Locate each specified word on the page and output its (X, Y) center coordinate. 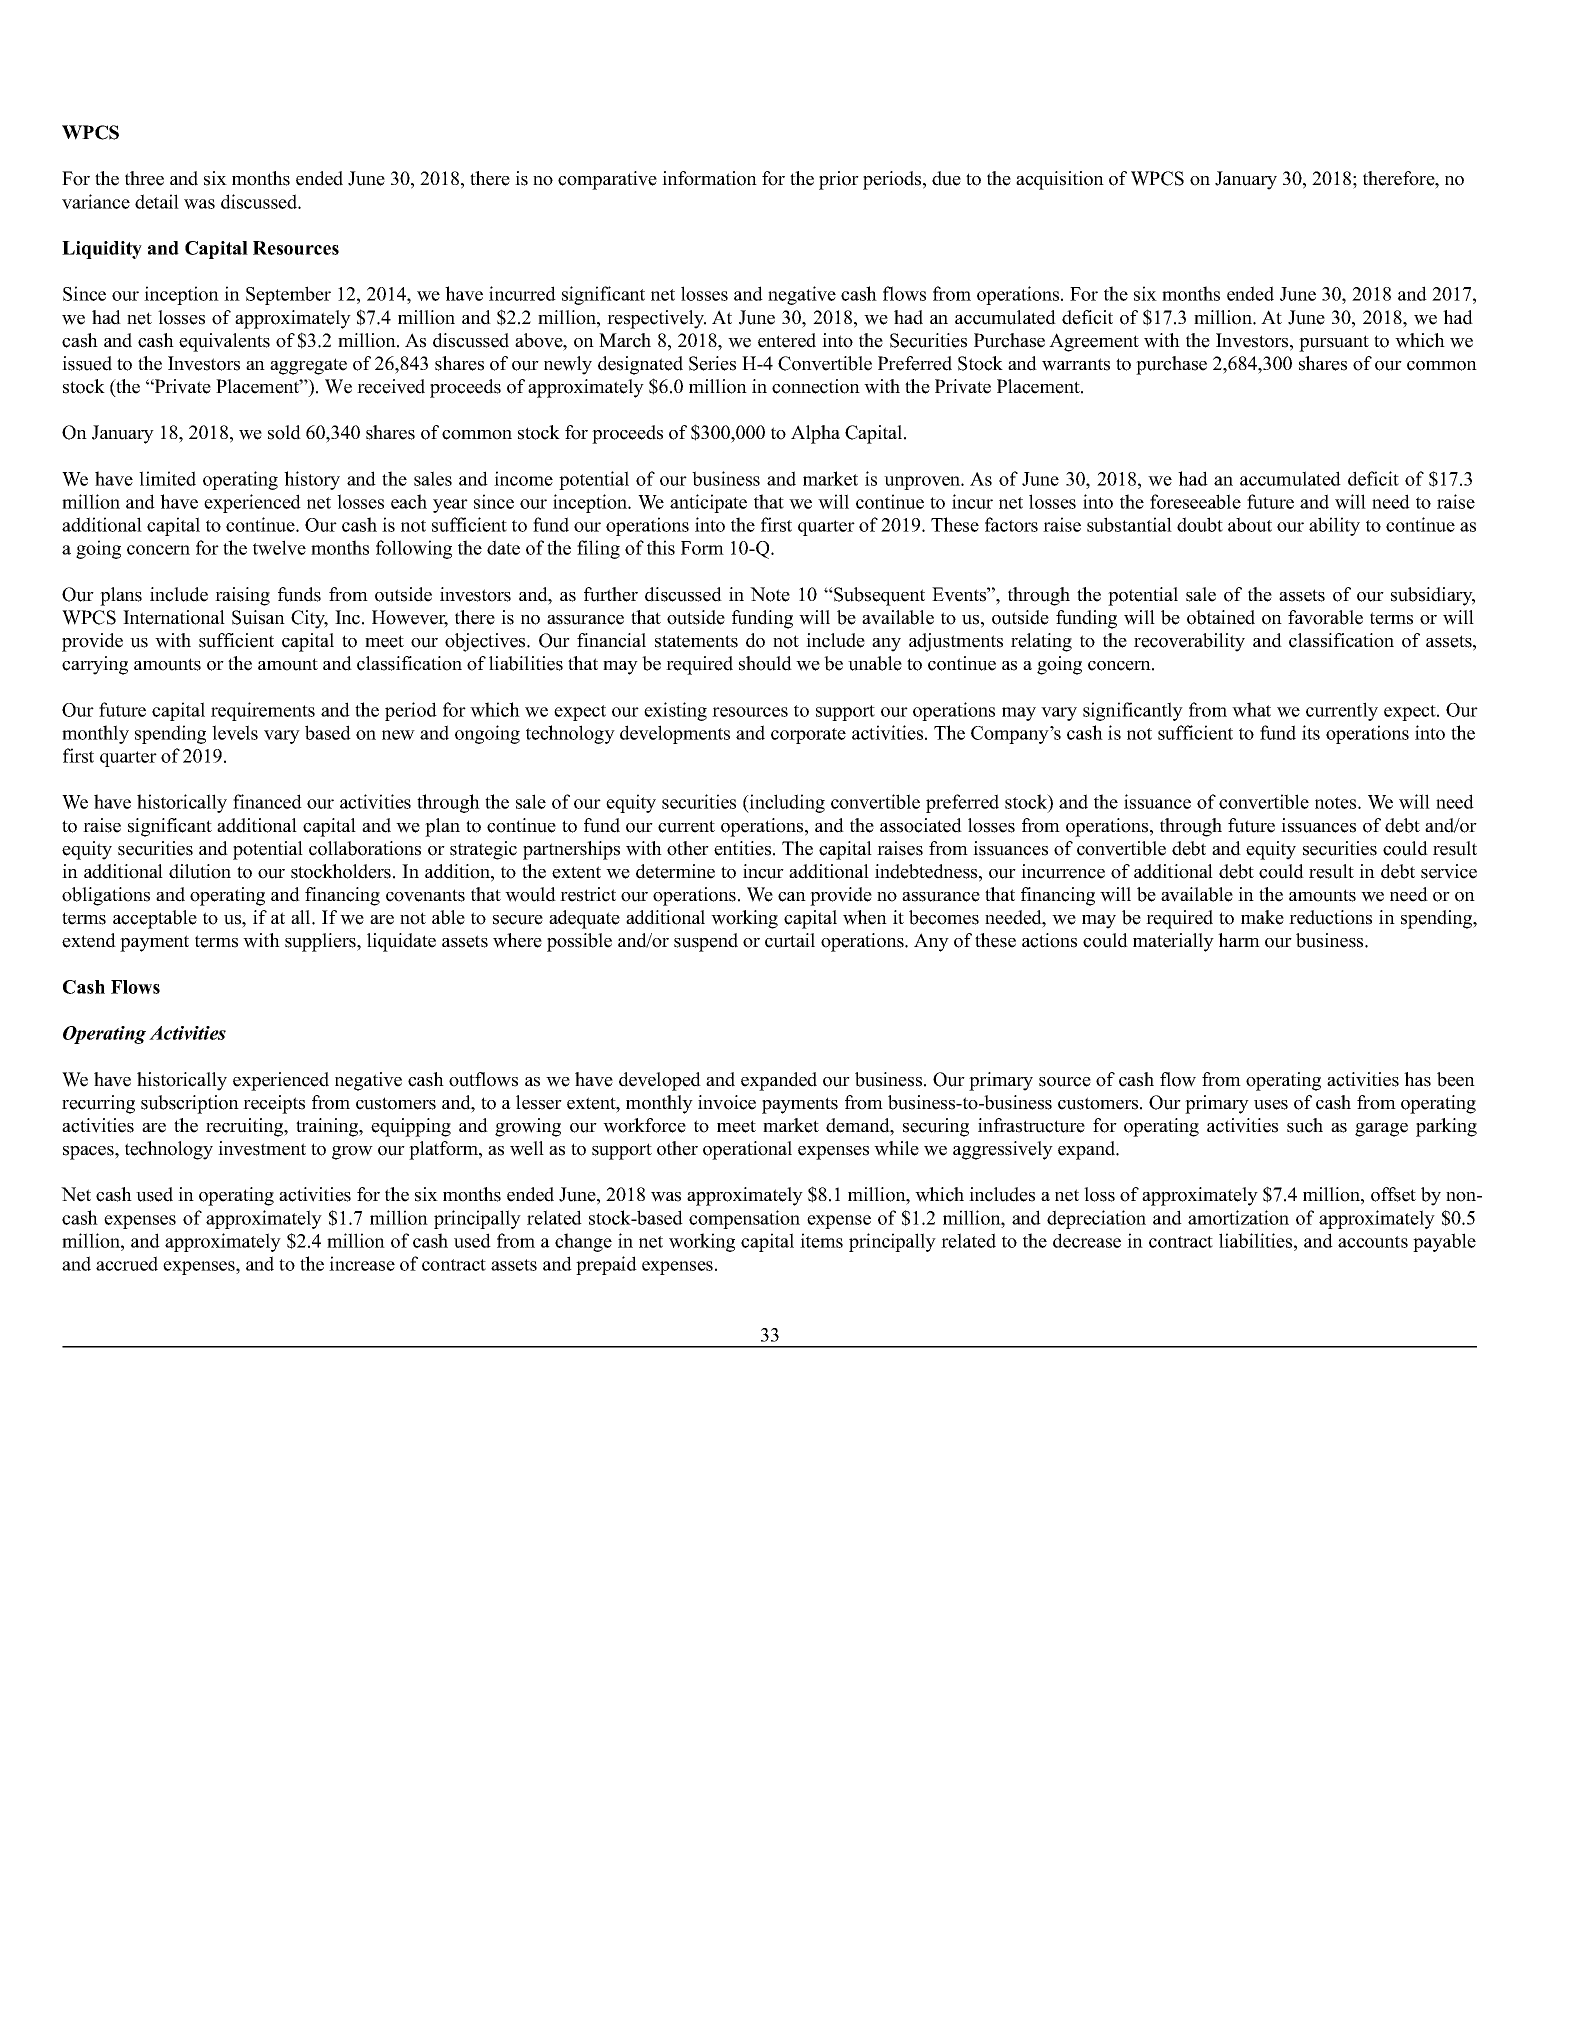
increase (362, 1263)
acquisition (1060, 180)
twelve (279, 547)
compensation (744, 1219)
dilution (200, 871)
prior (839, 180)
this (661, 547)
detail (157, 201)
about (1250, 524)
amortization (1238, 1217)
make (1262, 917)
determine (675, 871)
